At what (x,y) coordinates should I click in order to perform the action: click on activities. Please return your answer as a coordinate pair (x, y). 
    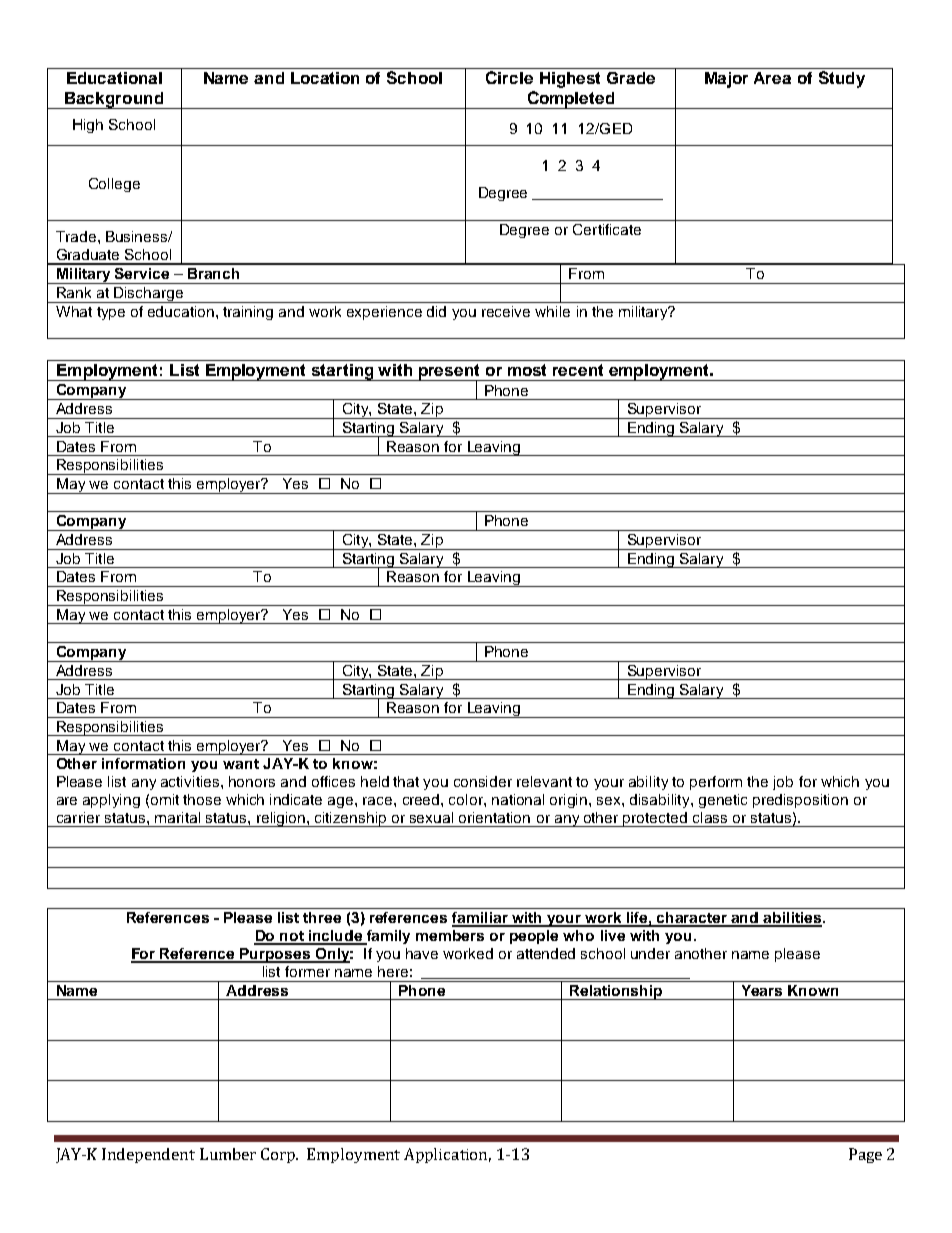
    Looking at the image, I should click on (191, 781).
